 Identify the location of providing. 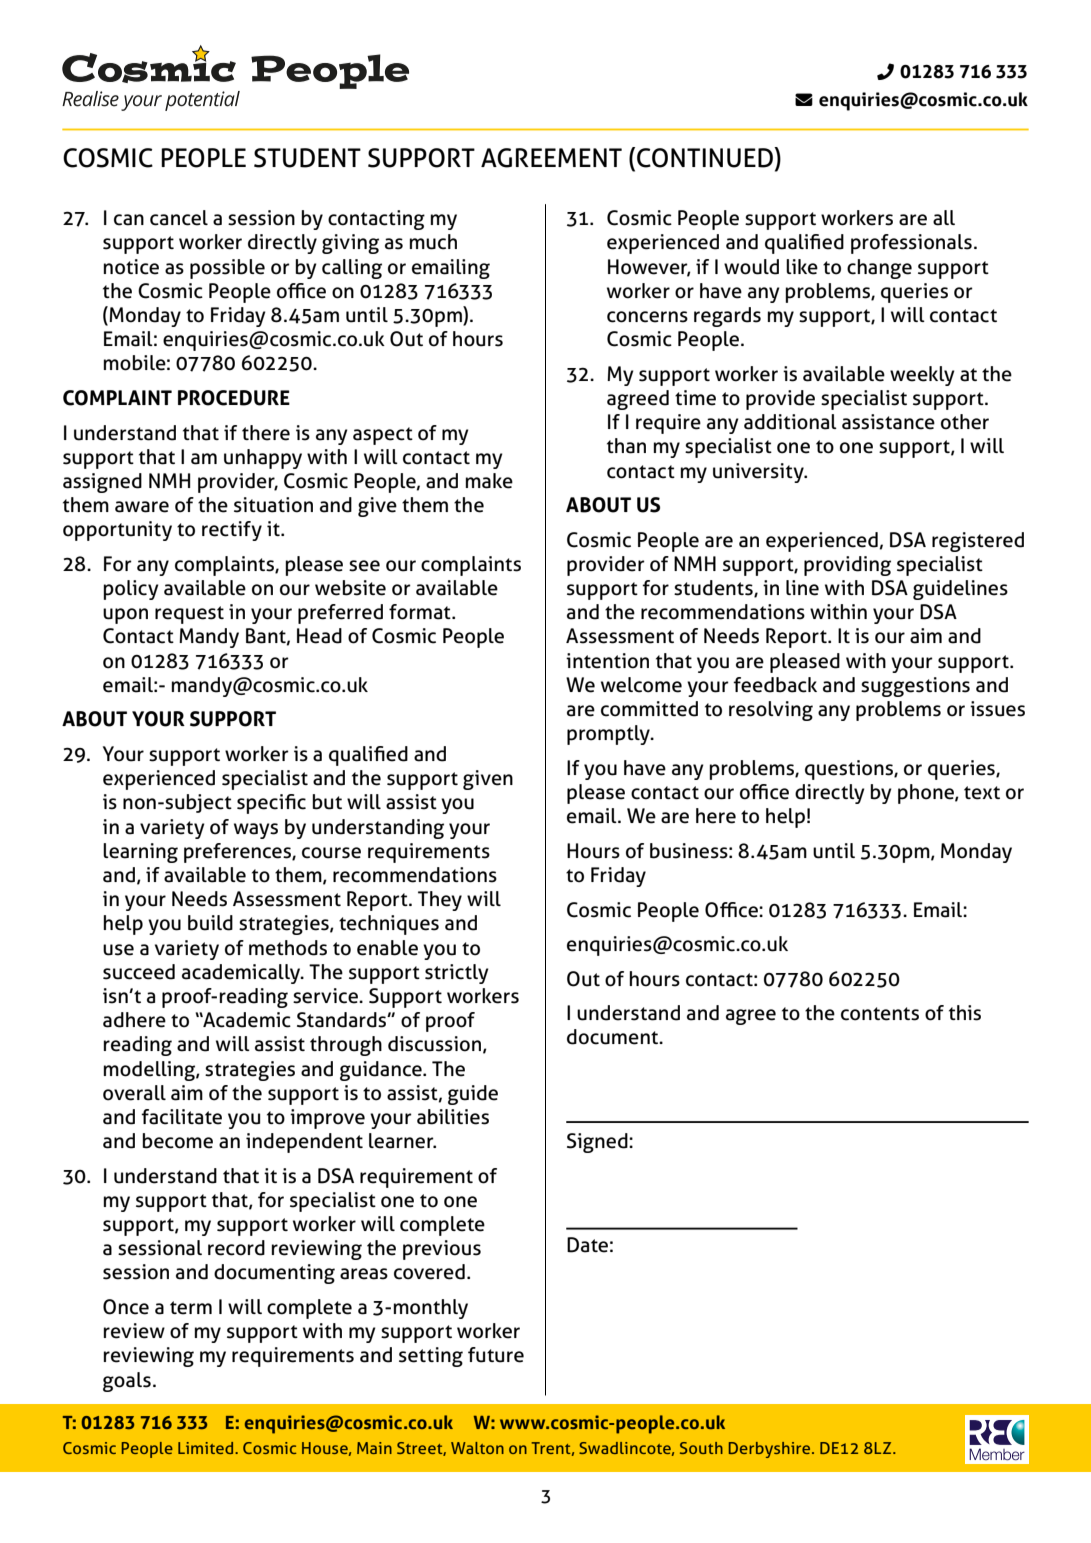
(847, 566).
